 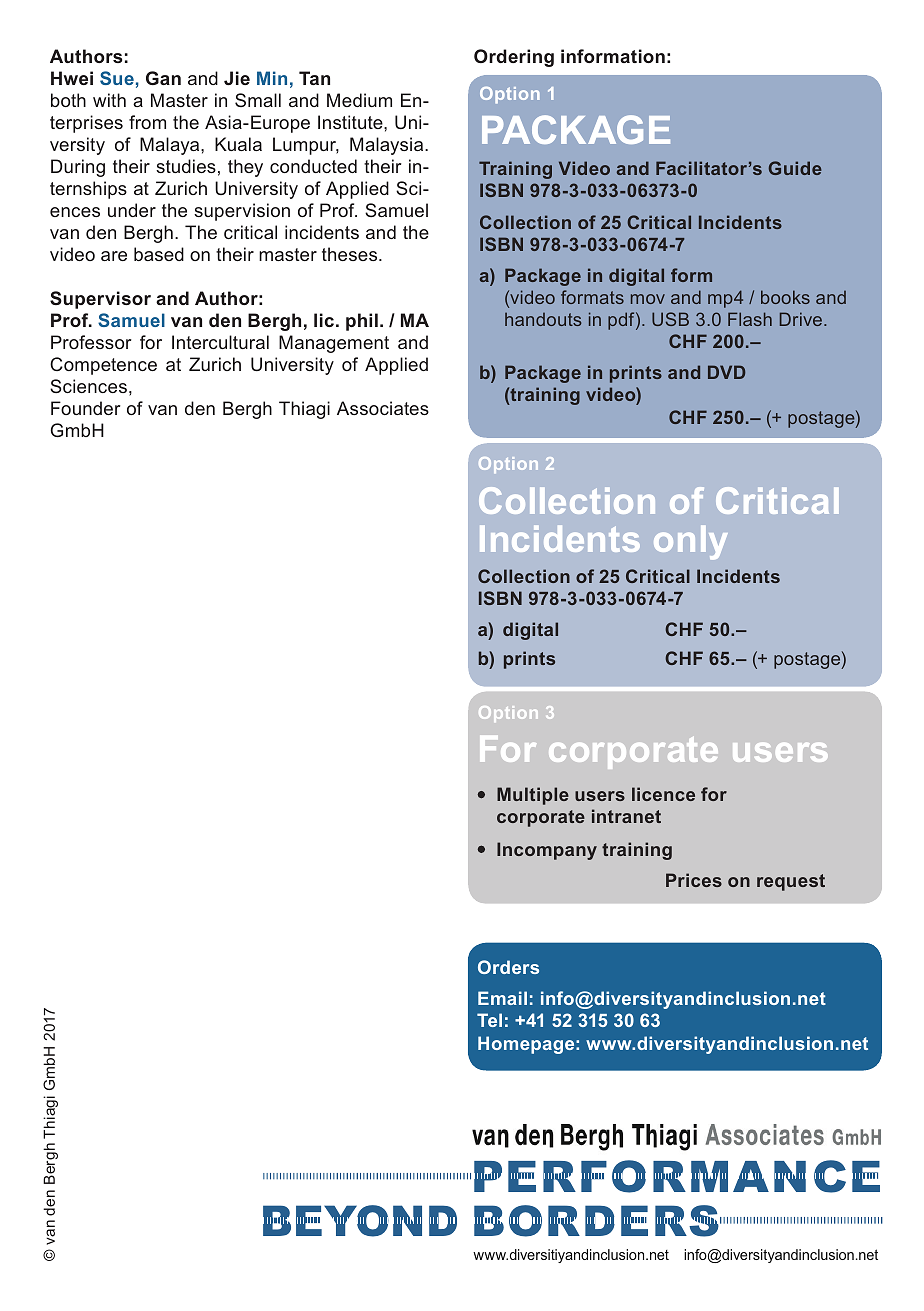 I want to click on Gan, so click(x=163, y=78).
